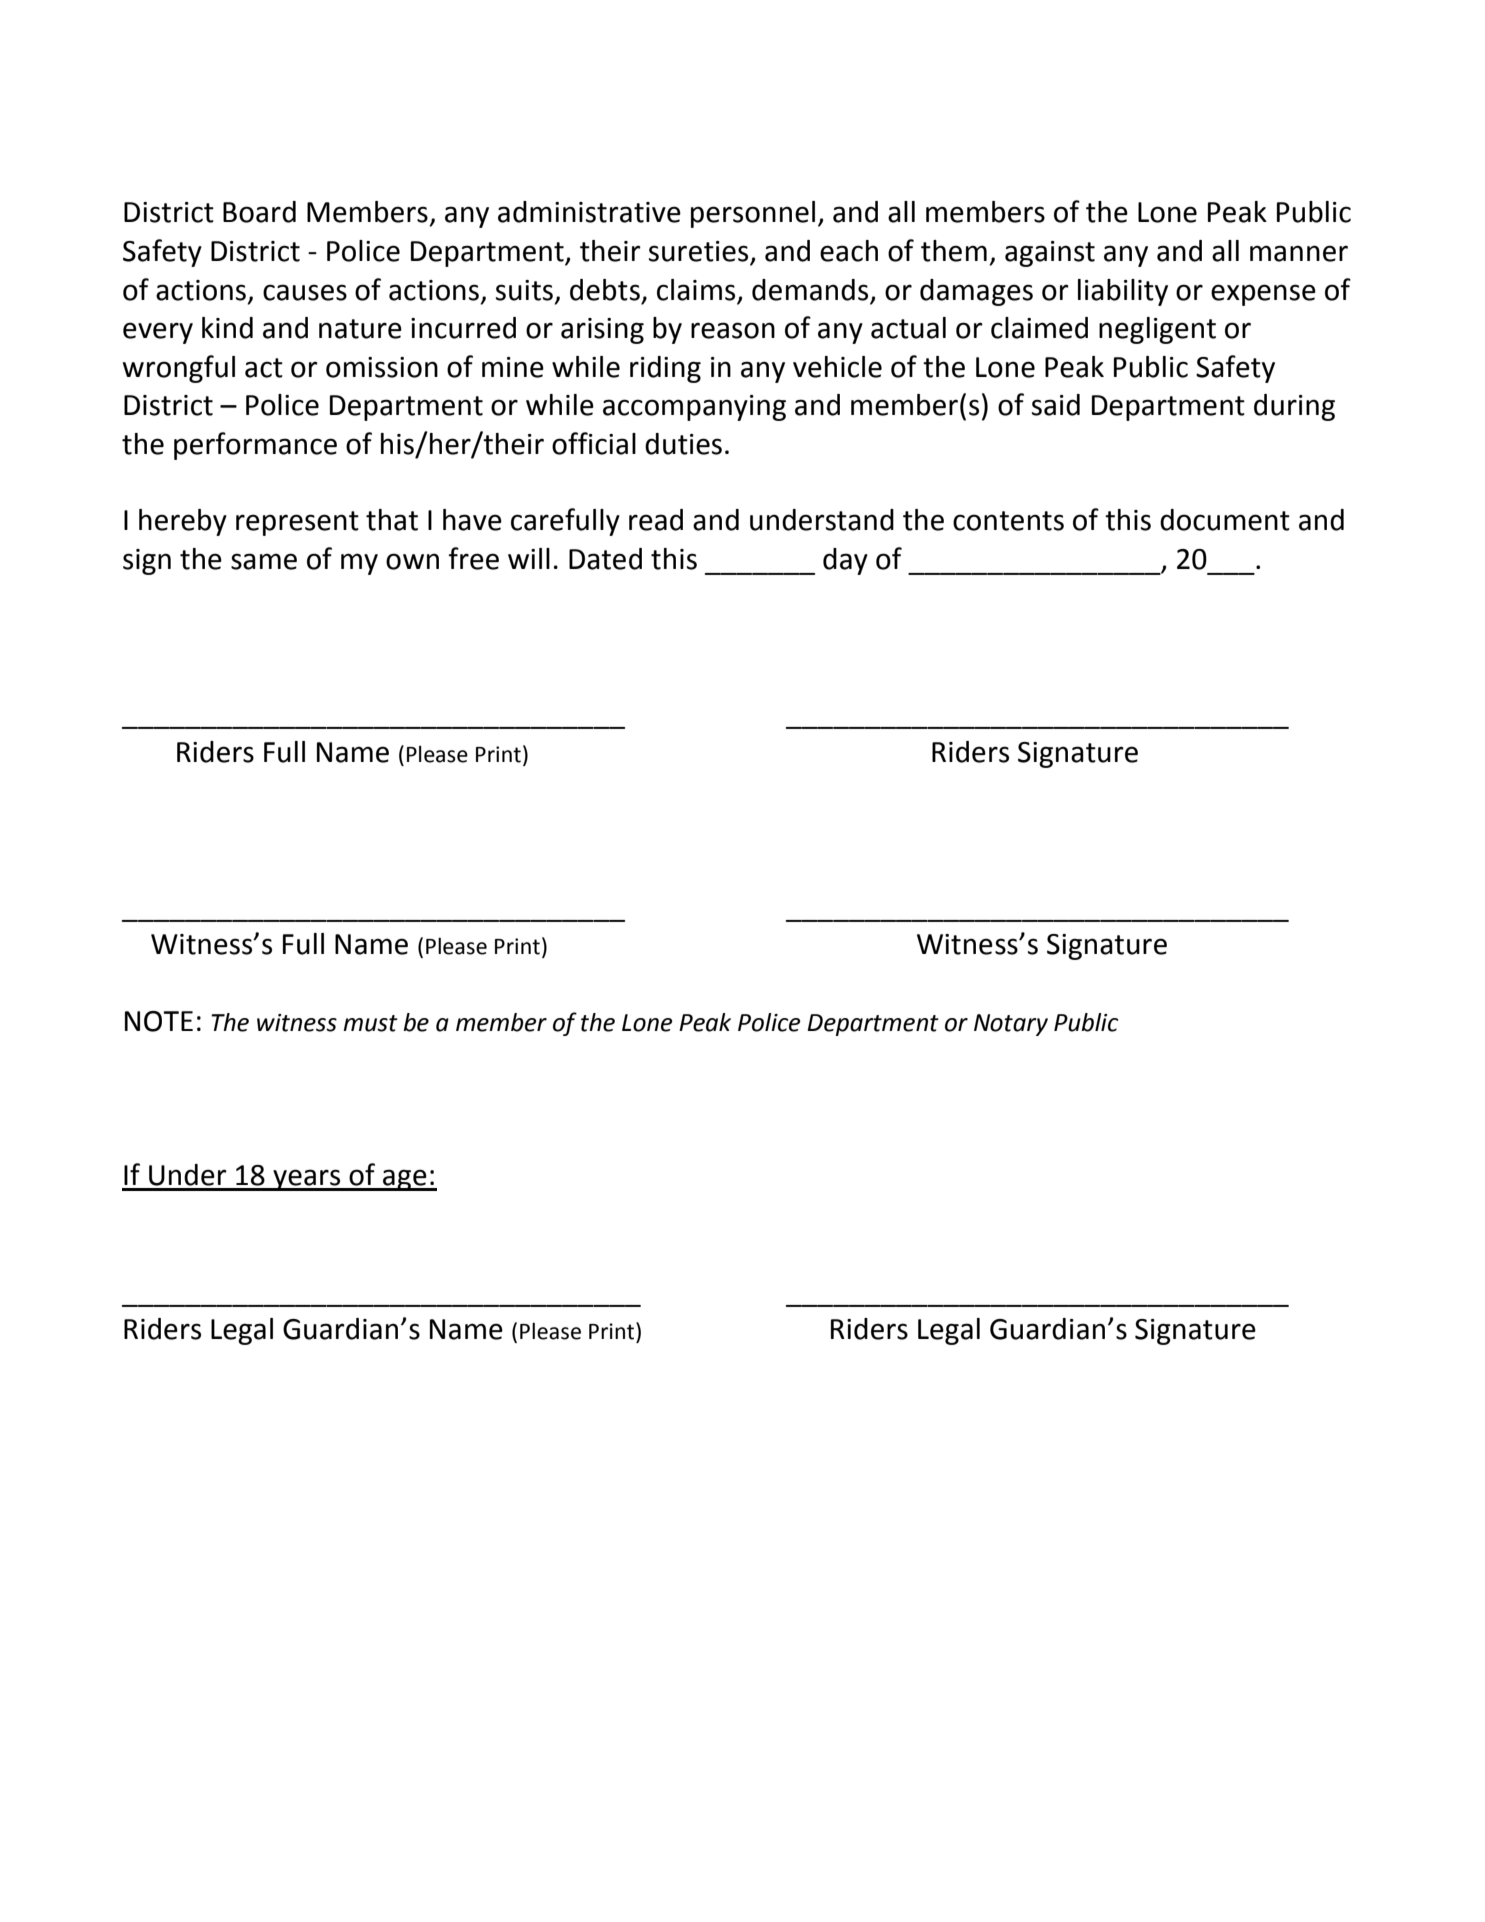 This page has height=1922, width=1485. Describe the element at coordinates (264, 561) in the page. I see `same` at that location.
